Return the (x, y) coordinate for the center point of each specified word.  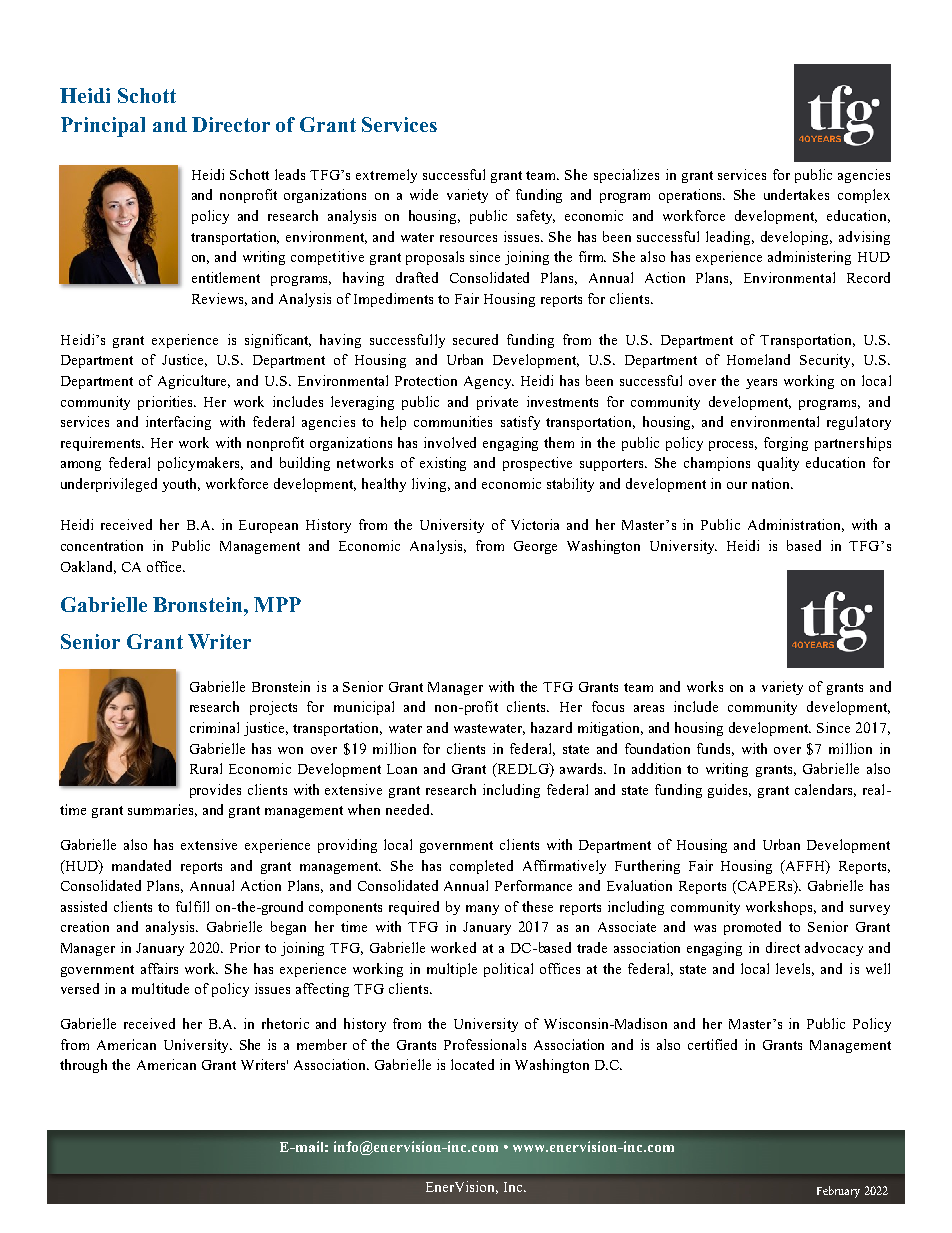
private (497, 403)
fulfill (192, 906)
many (482, 910)
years (761, 384)
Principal (103, 127)
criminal (214, 727)
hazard (551, 727)
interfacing (178, 423)
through (83, 1066)
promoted (752, 928)
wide (424, 194)
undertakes (796, 194)
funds (715, 749)
